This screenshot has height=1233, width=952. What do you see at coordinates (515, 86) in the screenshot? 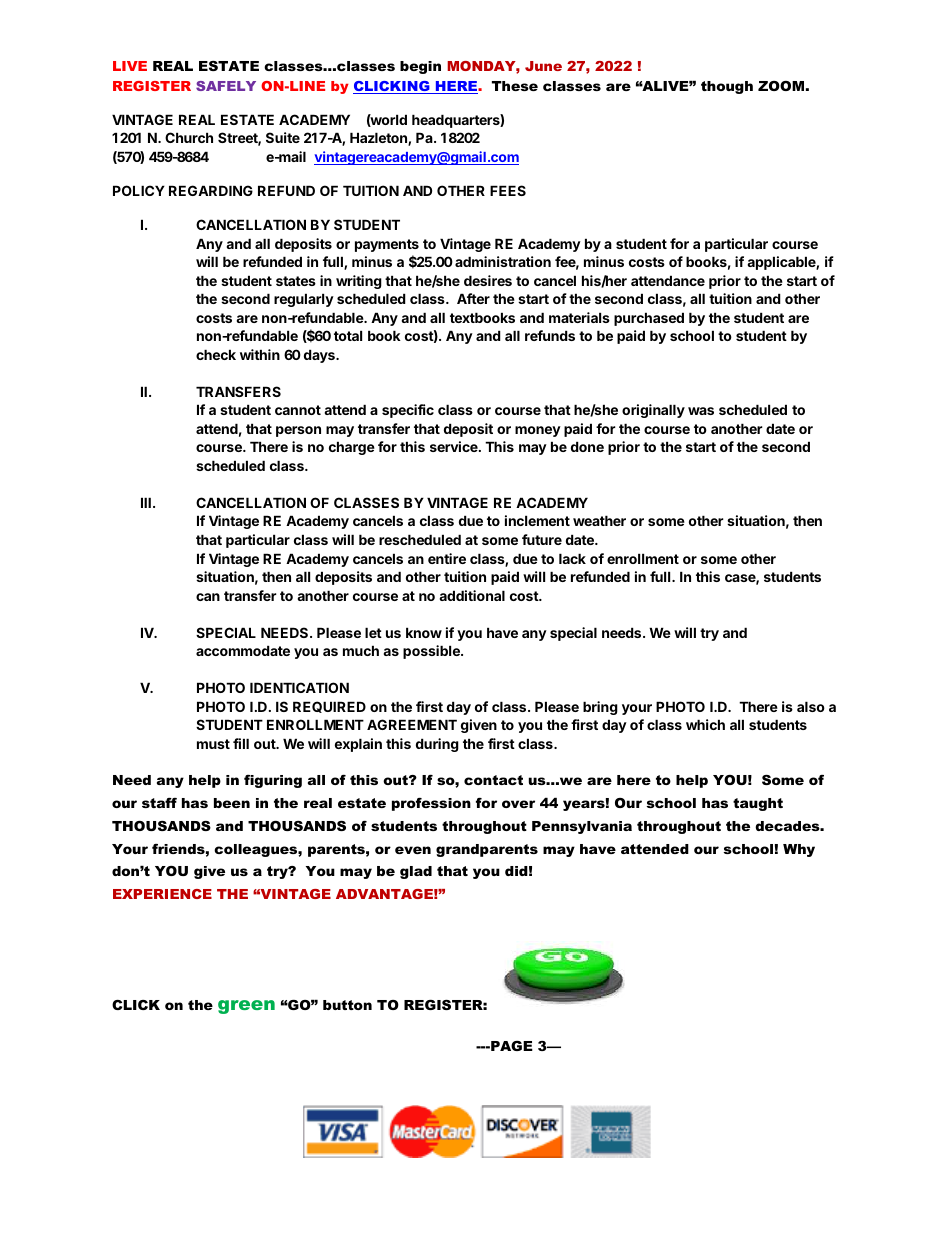
I see `These` at bounding box center [515, 86].
